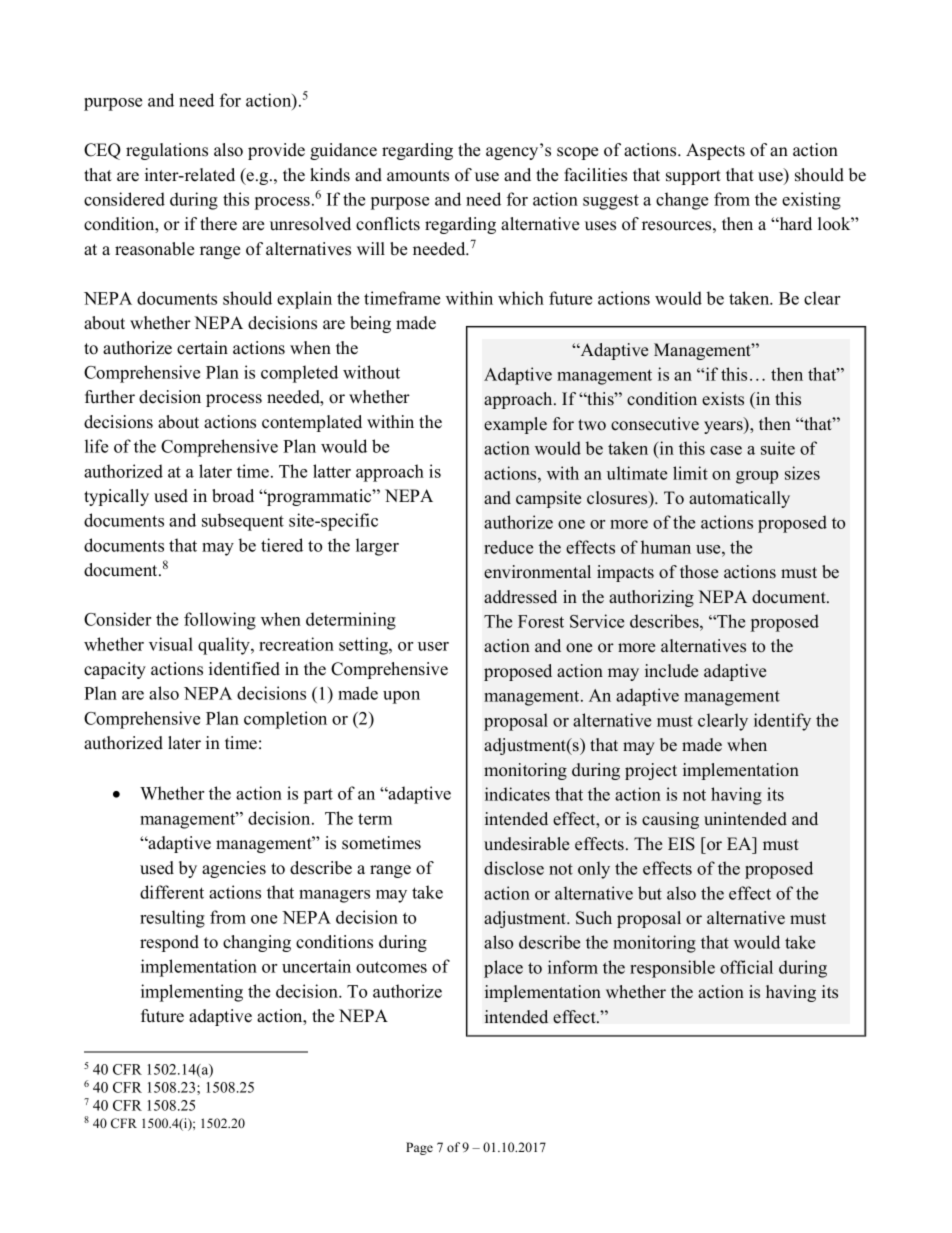 This screenshot has width=952, height=1233. Describe the element at coordinates (419, 1148) in the screenshot. I see `Page` at that location.
